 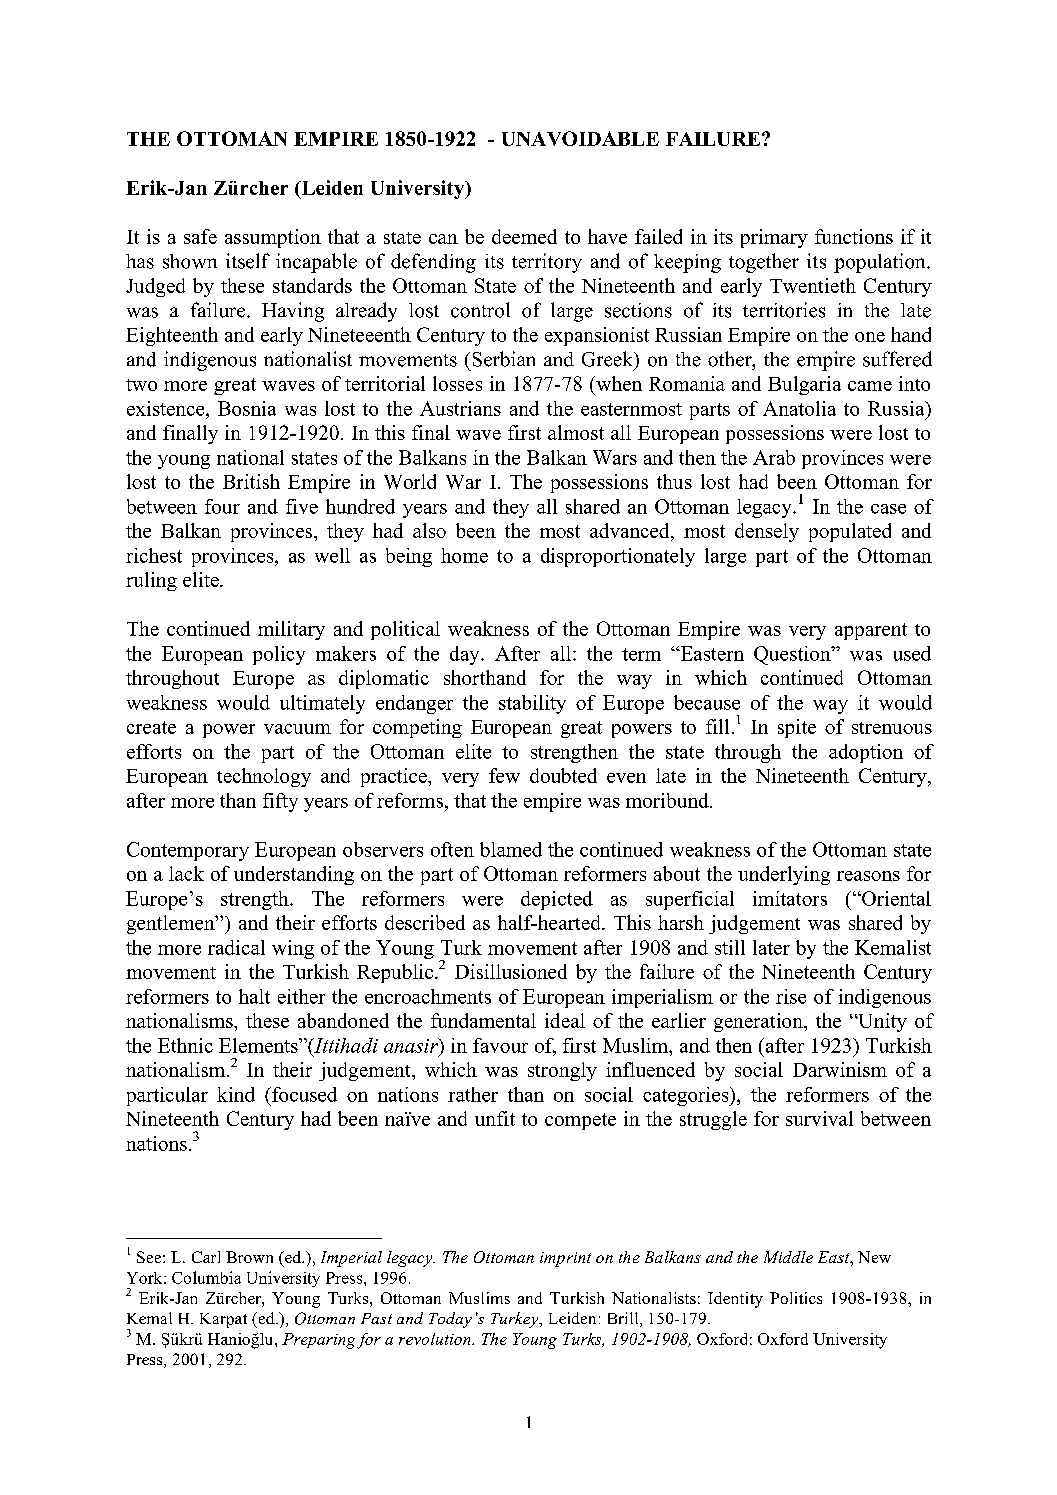 What do you see at coordinates (854, 236) in the screenshot?
I see `functions` at bounding box center [854, 236].
